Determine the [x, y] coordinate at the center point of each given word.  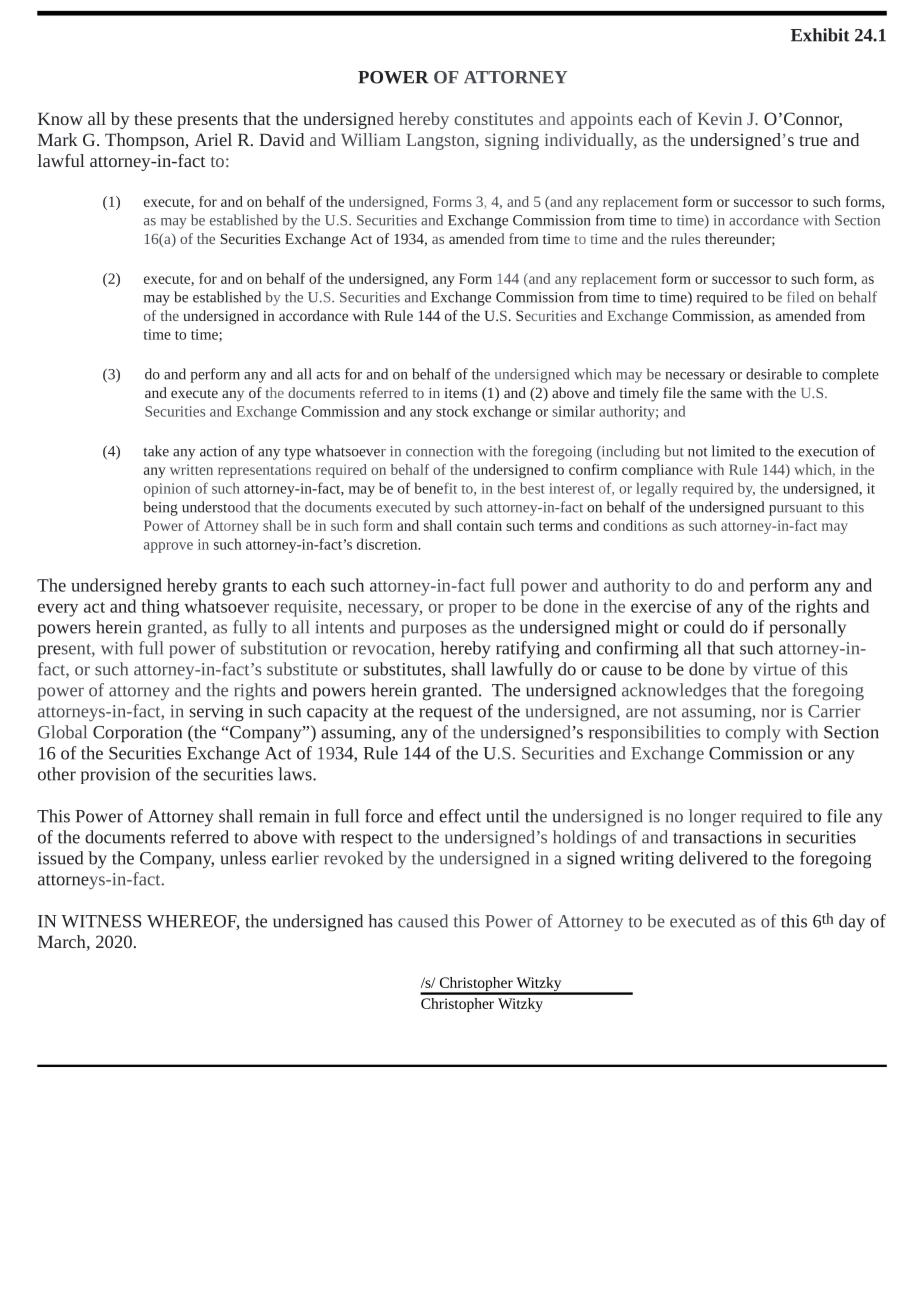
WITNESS [101, 921]
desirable [774, 374]
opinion [167, 490]
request [446, 714]
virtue [774, 669]
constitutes [493, 119]
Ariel [213, 139]
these [153, 118]
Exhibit [820, 35]
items [460, 393]
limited [733, 451]
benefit [436, 488]
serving [216, 713]
